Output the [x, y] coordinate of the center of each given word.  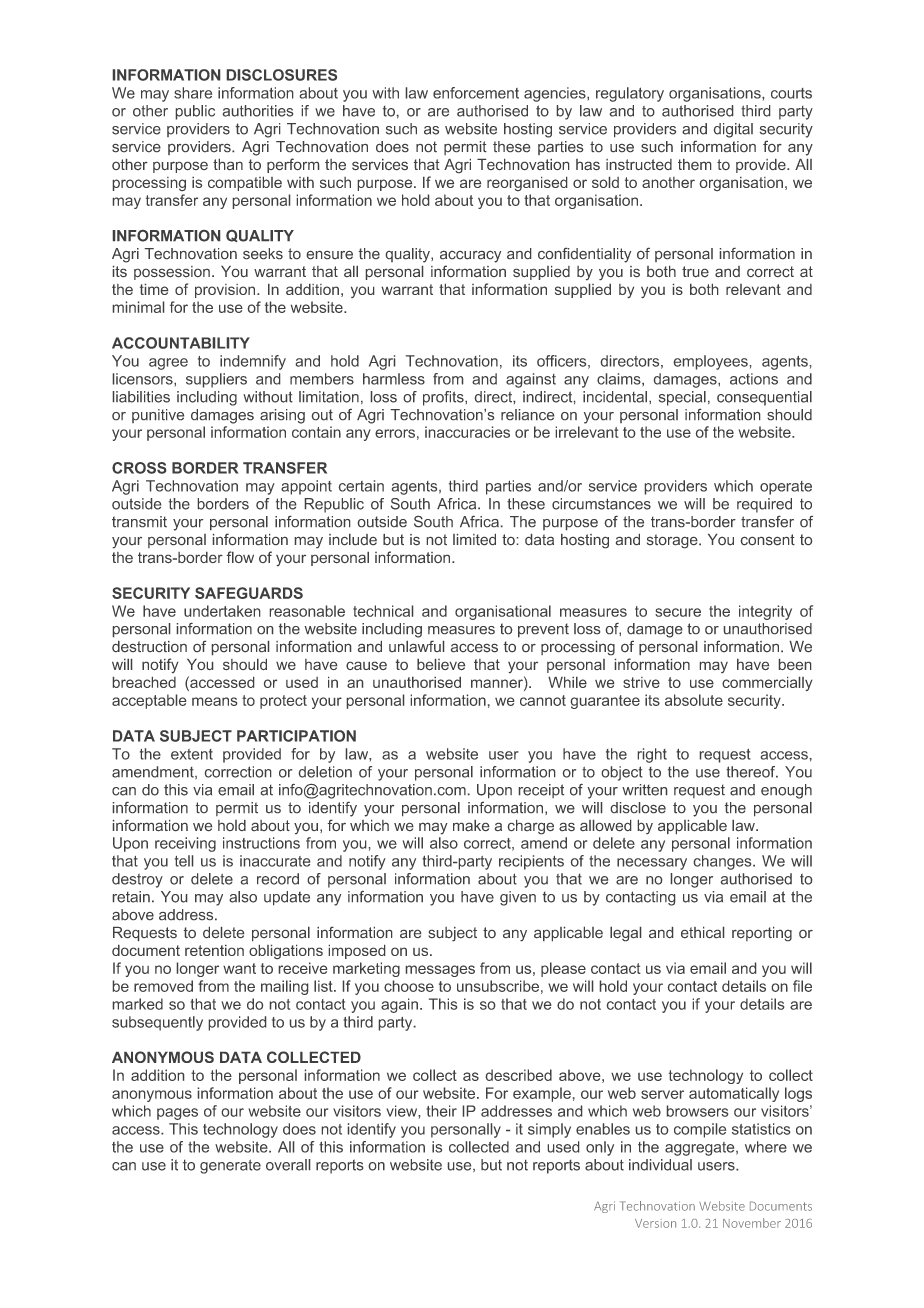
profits [444, 398]
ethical [702, 932]
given [518, 898]
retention [214, 950]
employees [711, 362]
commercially [767, 684]
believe [441, 664]
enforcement [476, 93]
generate [230, 1167]
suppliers [216, 380]
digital [733, 130]
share [193, 93]
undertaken [222, 611]
